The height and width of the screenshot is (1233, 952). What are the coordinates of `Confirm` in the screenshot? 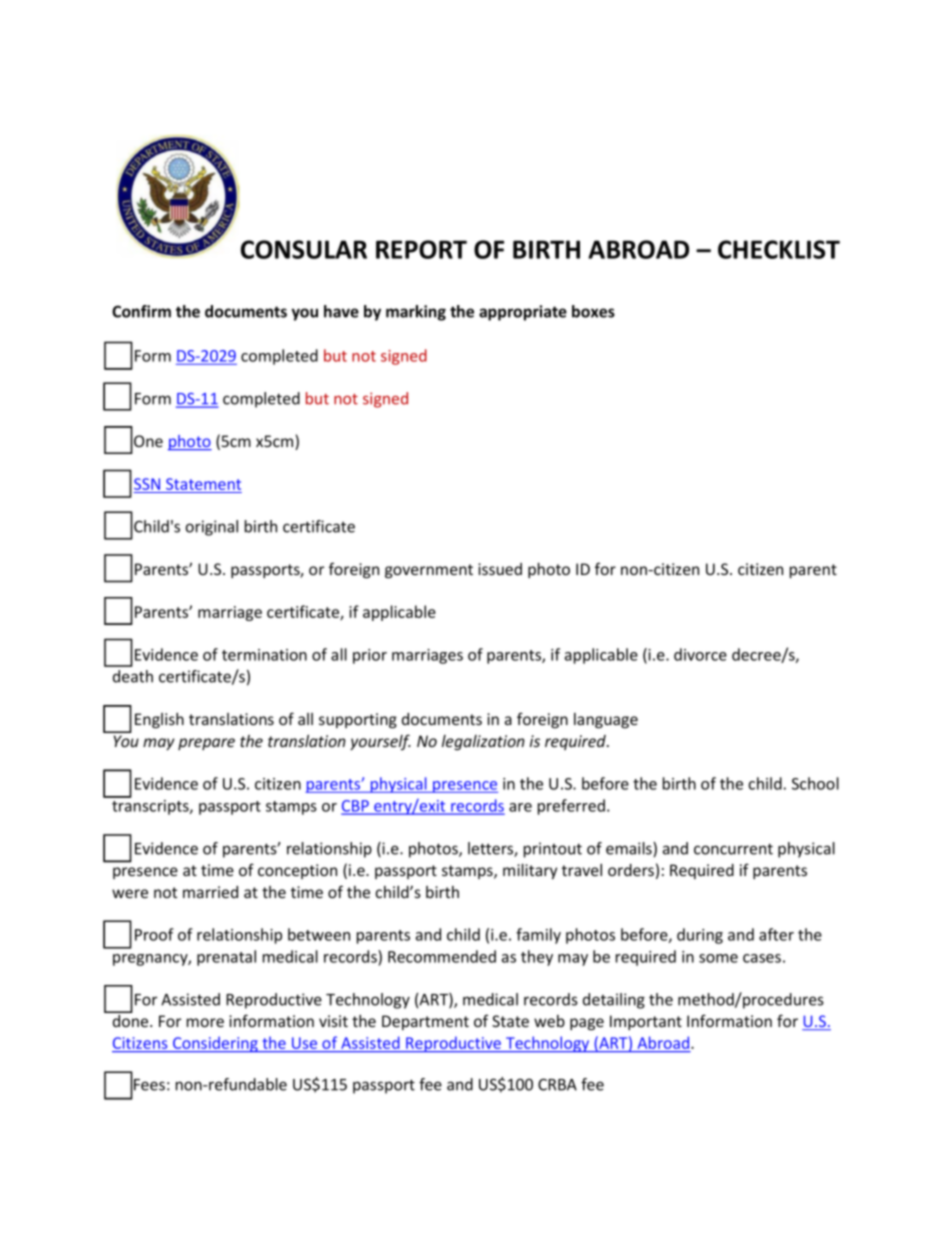 It's located at (141, 311).
